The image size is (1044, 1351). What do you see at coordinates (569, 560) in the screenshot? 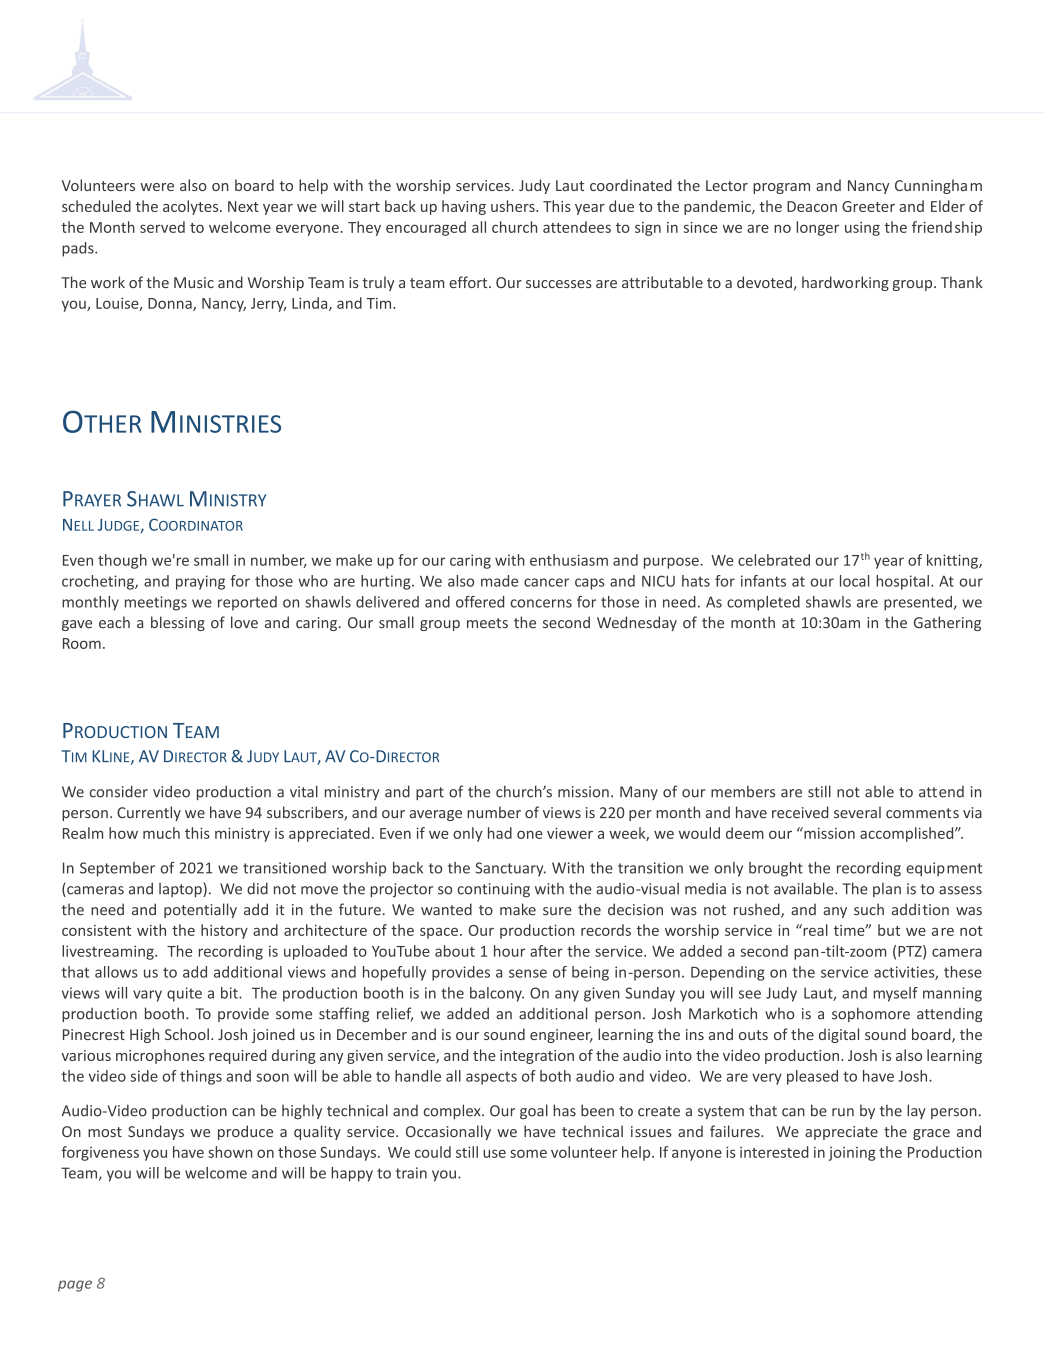
I see `enthusiasm` at bounding box center [569, 560].
